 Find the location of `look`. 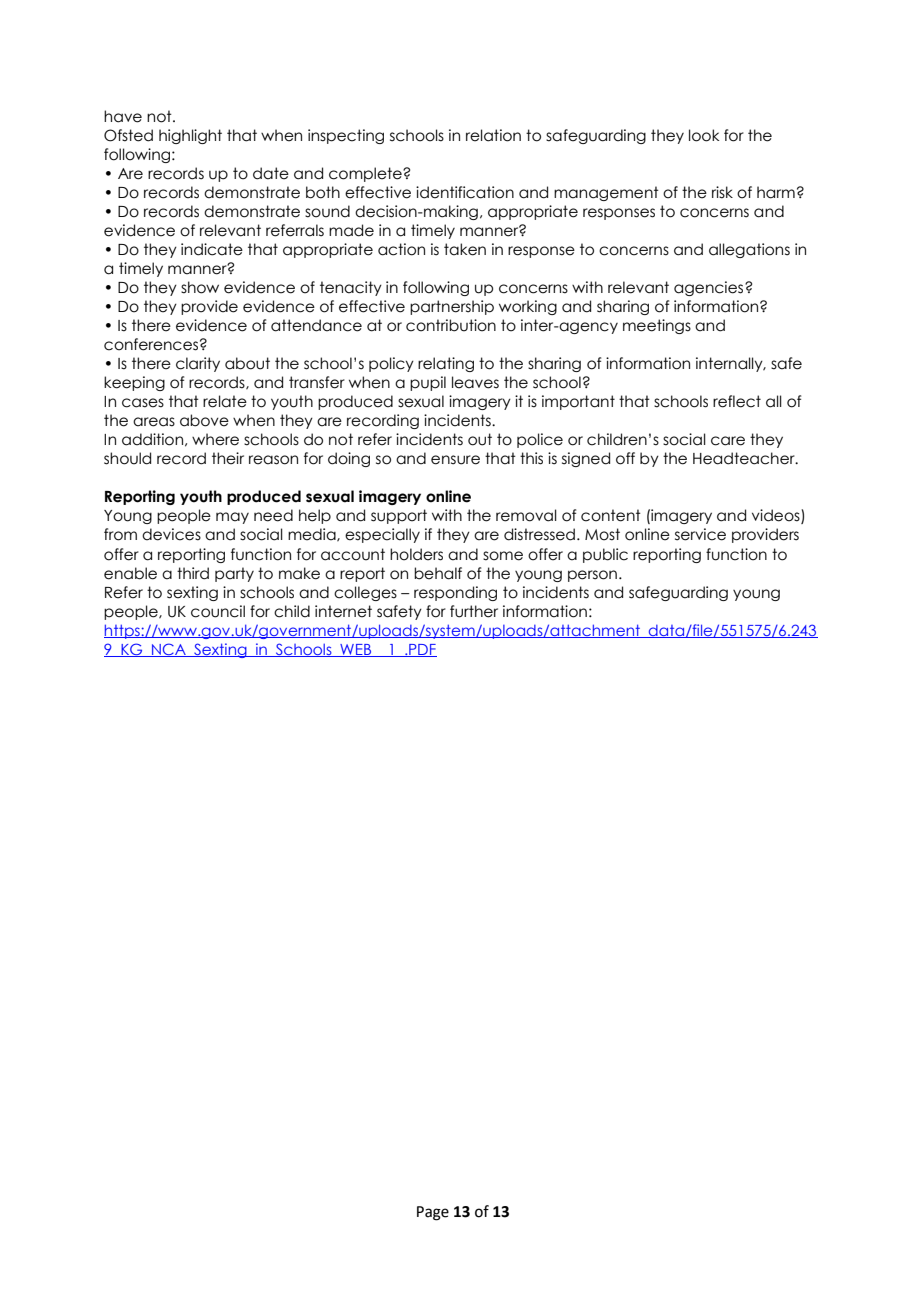

look is located at coordinates (704, 135).
